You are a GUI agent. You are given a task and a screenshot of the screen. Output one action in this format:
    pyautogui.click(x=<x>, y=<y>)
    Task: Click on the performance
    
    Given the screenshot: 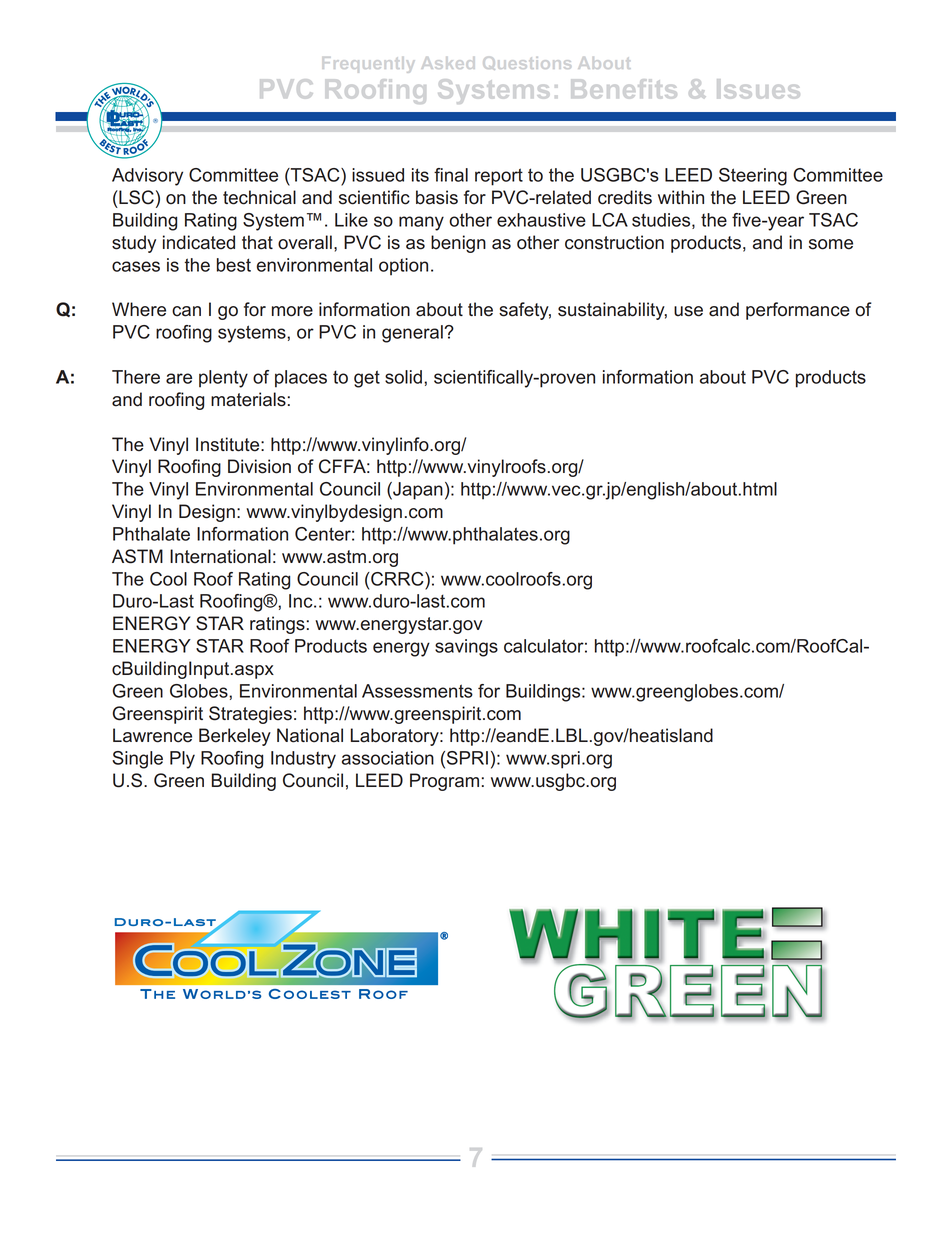 What is the action you would take?
    pyautogui.click(x=798, y=311)
